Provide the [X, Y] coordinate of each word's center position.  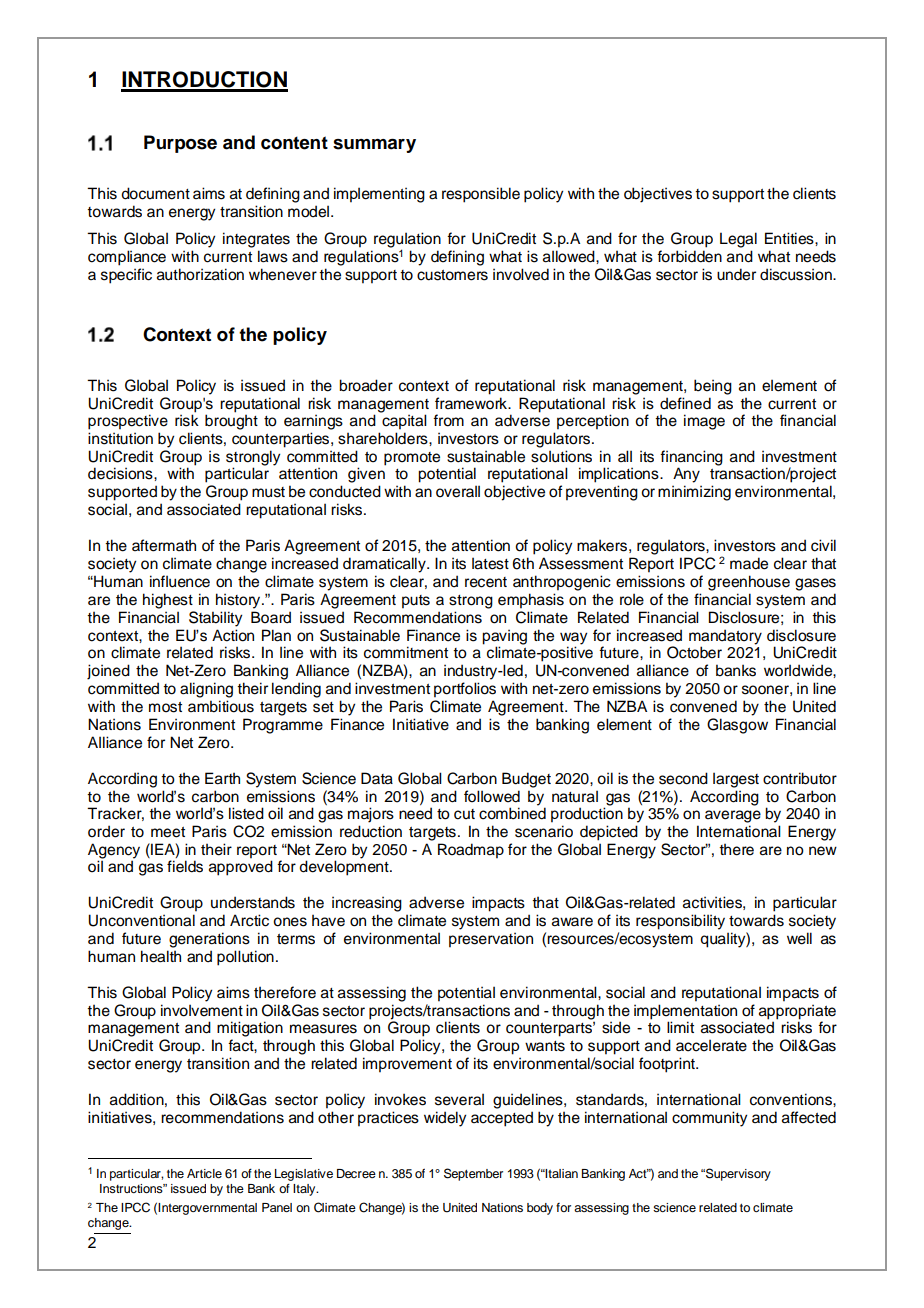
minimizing [694, 493]
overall [458, 491]
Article [204, 1173]
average [733, 816]
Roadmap [471, 851]
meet [168, 832]
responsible [481, 195]
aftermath [164, 545]
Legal [738, 240]
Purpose [180, 144]
